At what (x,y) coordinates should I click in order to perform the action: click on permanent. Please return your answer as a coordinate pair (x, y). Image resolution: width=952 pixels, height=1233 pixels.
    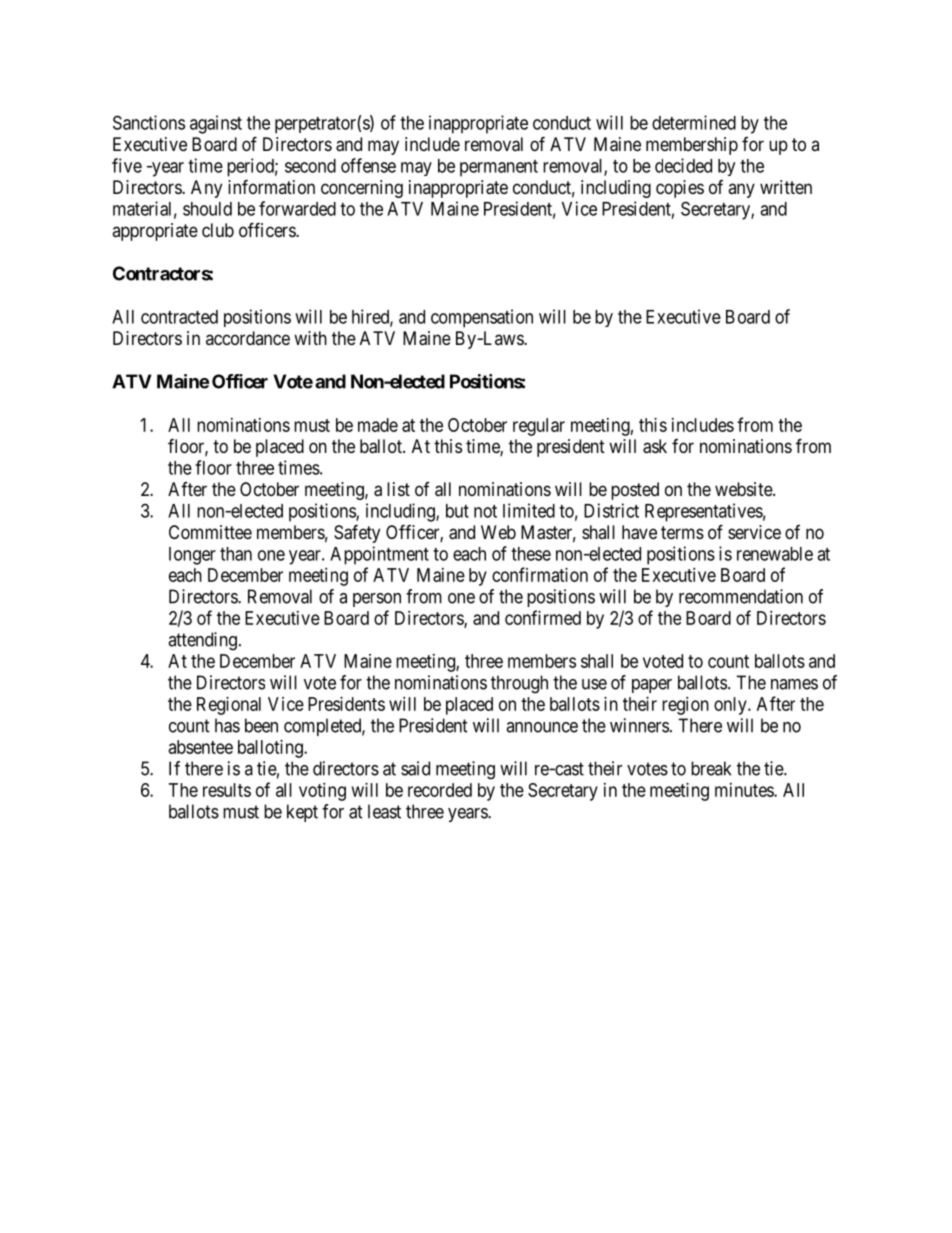
    Looking at the image, I should click on (499, 168).
